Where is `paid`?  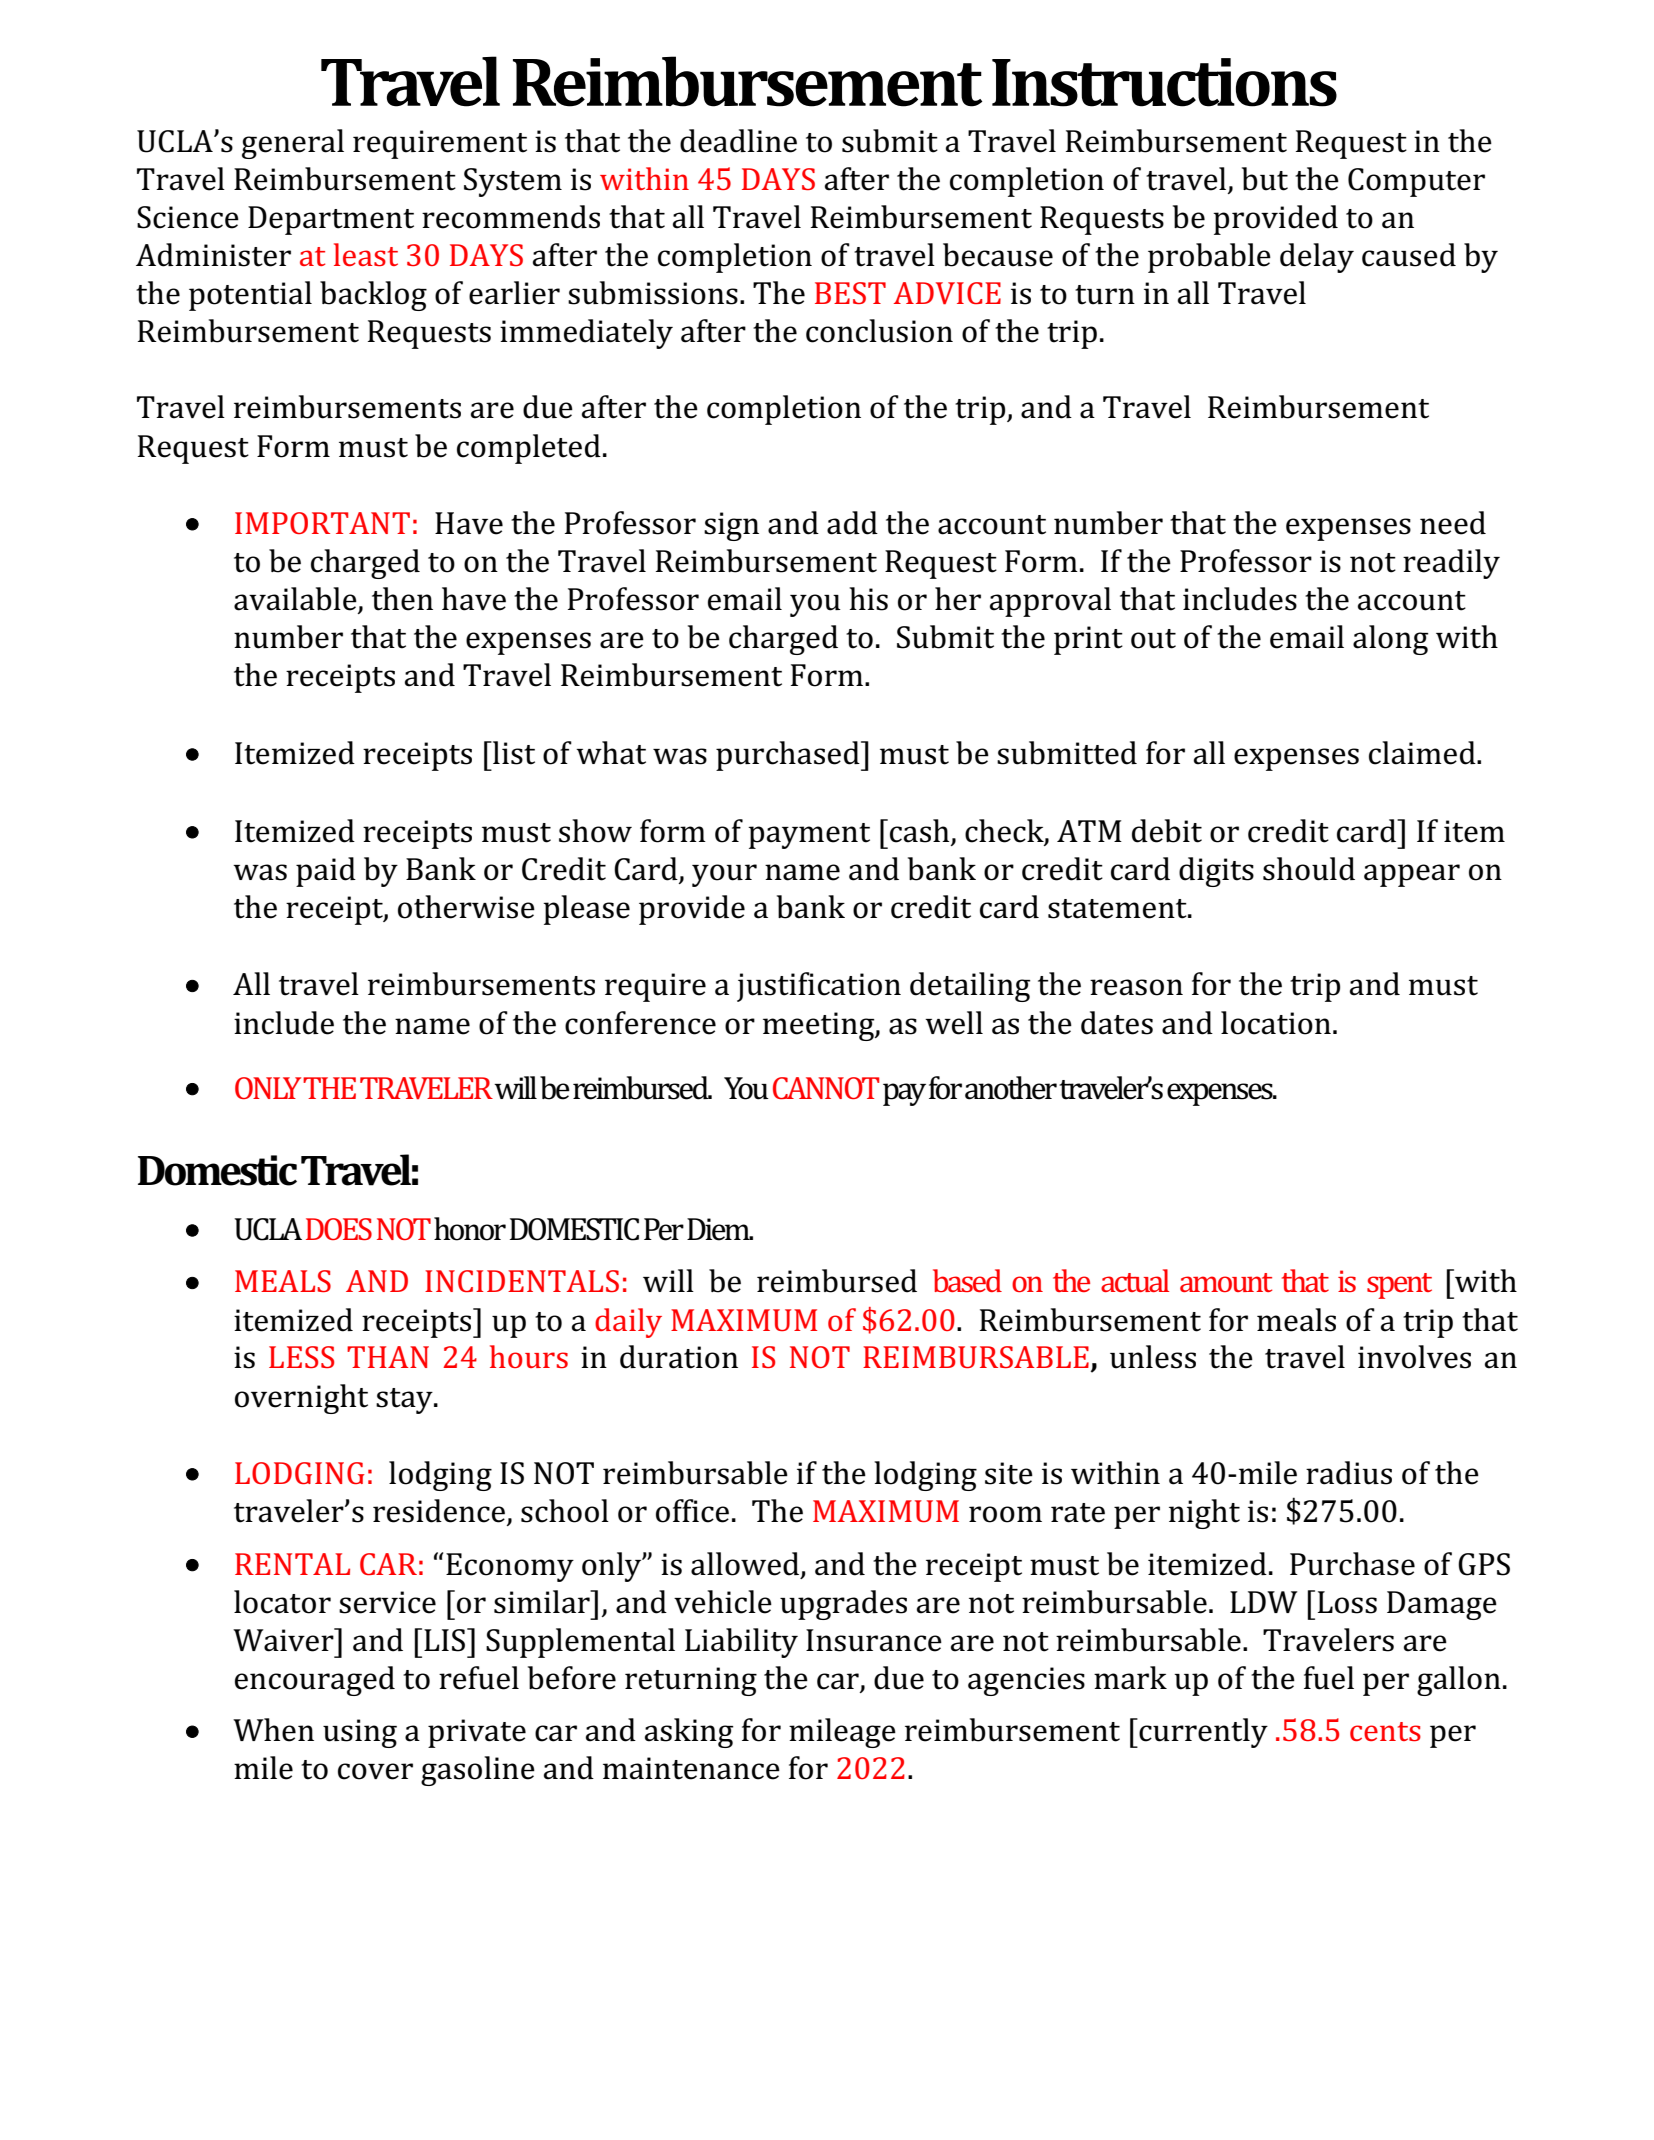
paid is located at coordinates (326, 872).
